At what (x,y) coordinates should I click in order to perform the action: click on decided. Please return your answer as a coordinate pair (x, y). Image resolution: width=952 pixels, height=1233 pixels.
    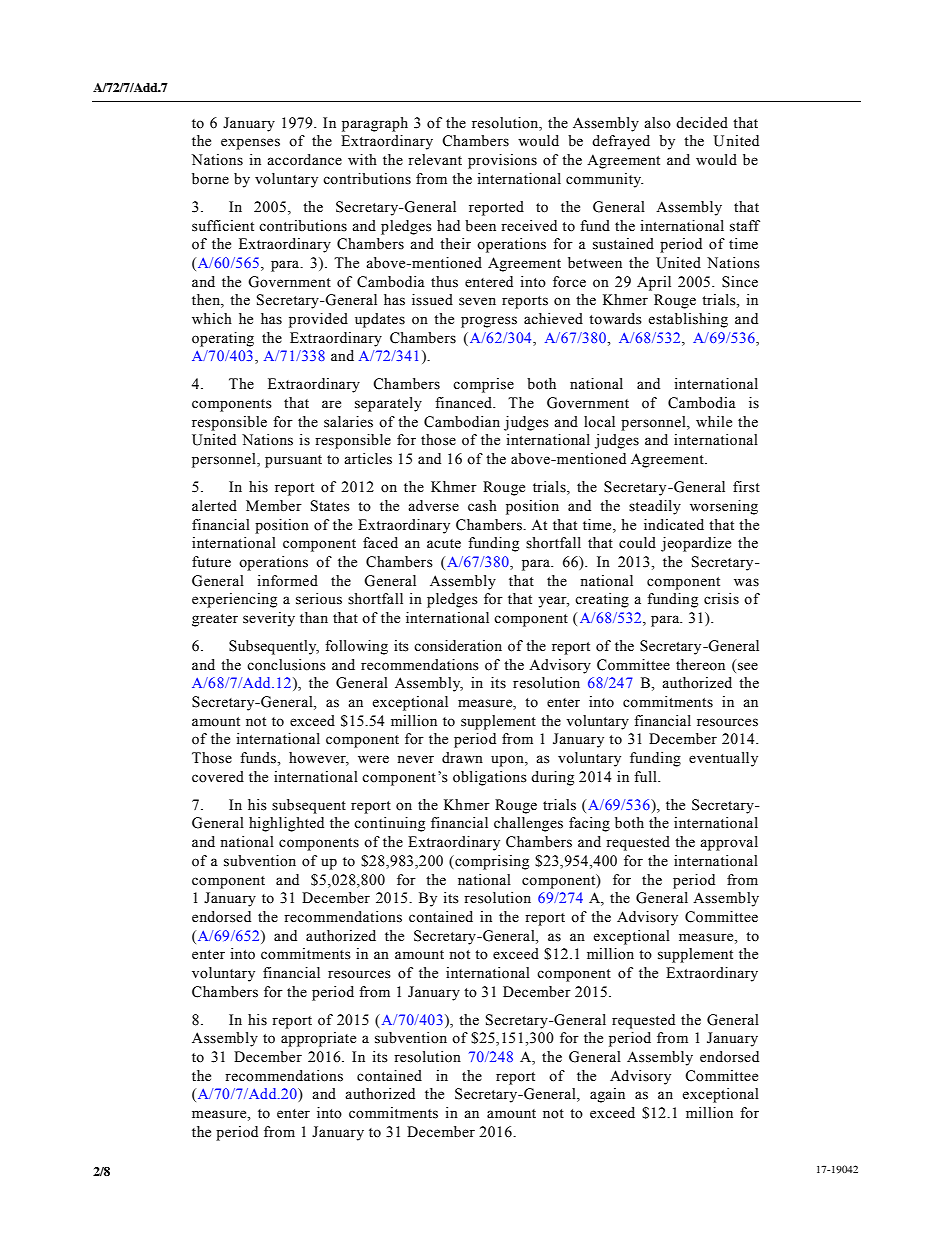
    Looking at the image, I should click on (702, 123).
